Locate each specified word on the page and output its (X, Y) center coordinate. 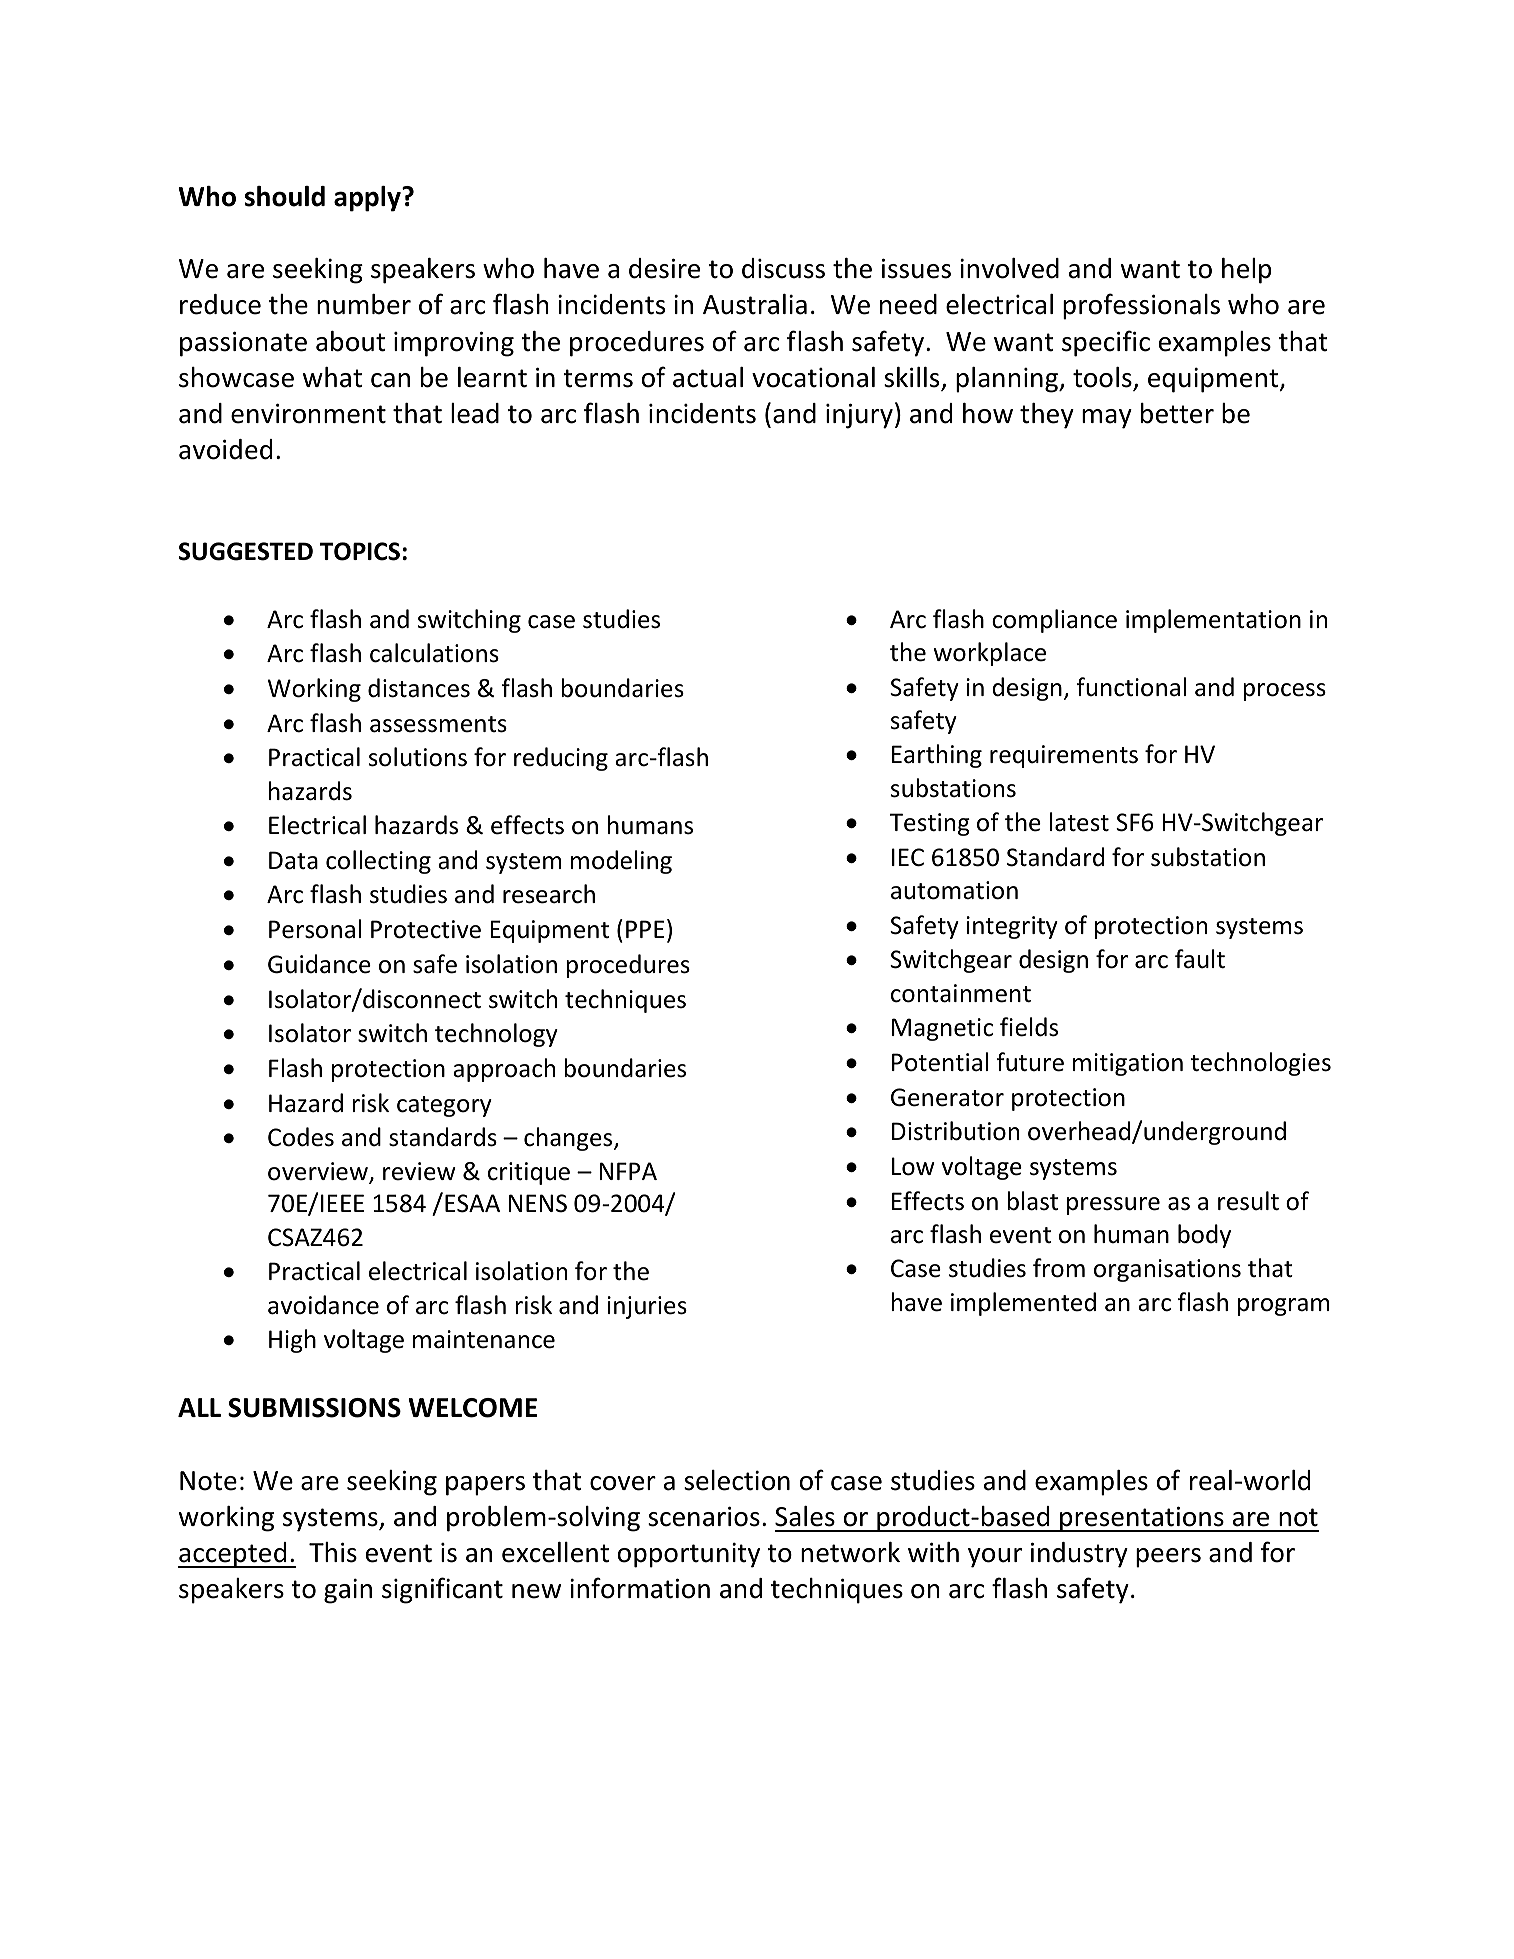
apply (368, 199)
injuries (647, 1307)
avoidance (323, 1305)
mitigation (1128, 1064)
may (1107, 419)
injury (859, 416)
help (1247, 271)
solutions (418, 757)
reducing (561, 759)
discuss (783, 268)
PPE (645, 929)
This (333, 1552)
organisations (1167, 1270)
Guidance (319, 964)
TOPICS (360, 551)
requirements (1064, 756)
